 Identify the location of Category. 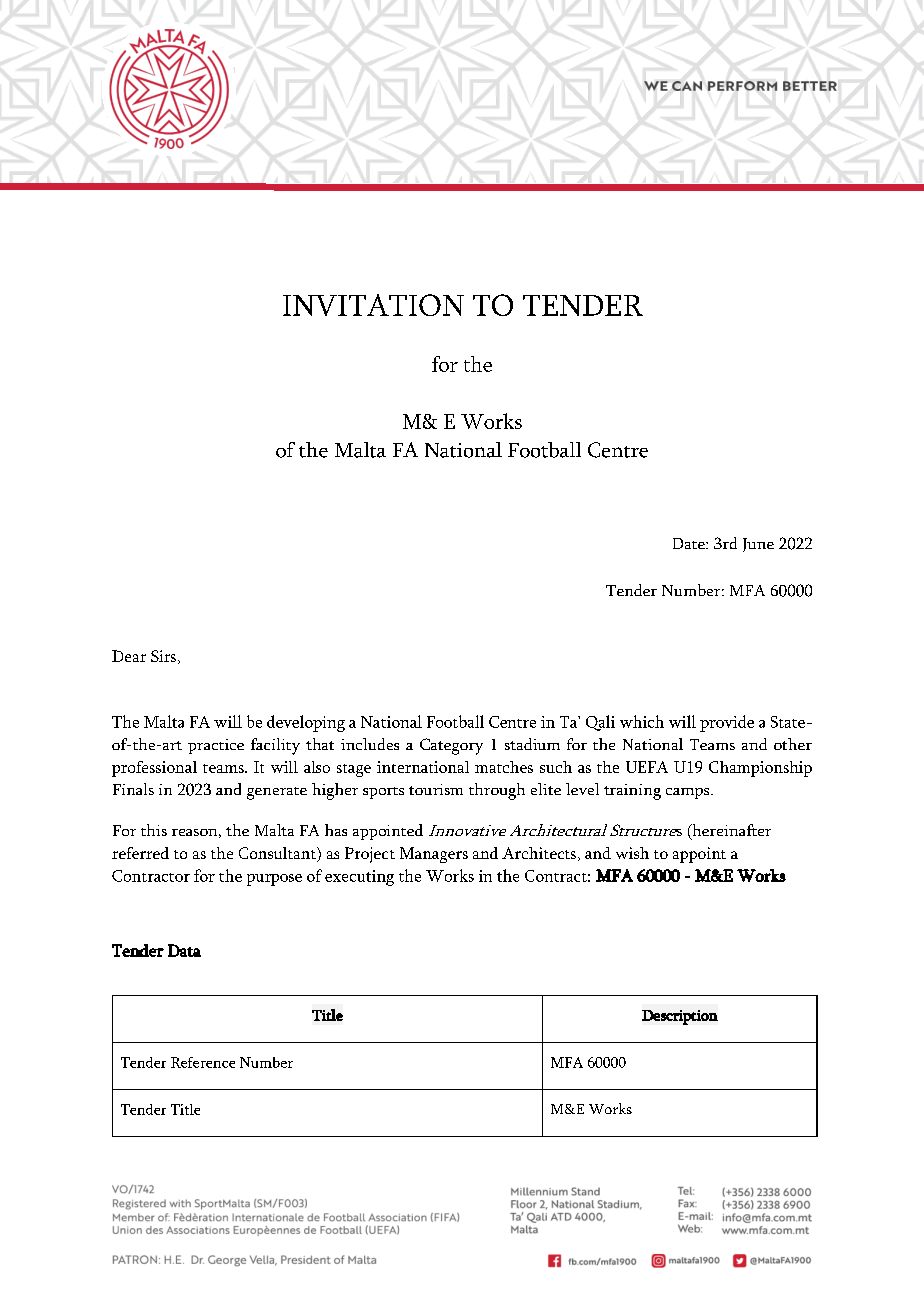
(451, 746).
